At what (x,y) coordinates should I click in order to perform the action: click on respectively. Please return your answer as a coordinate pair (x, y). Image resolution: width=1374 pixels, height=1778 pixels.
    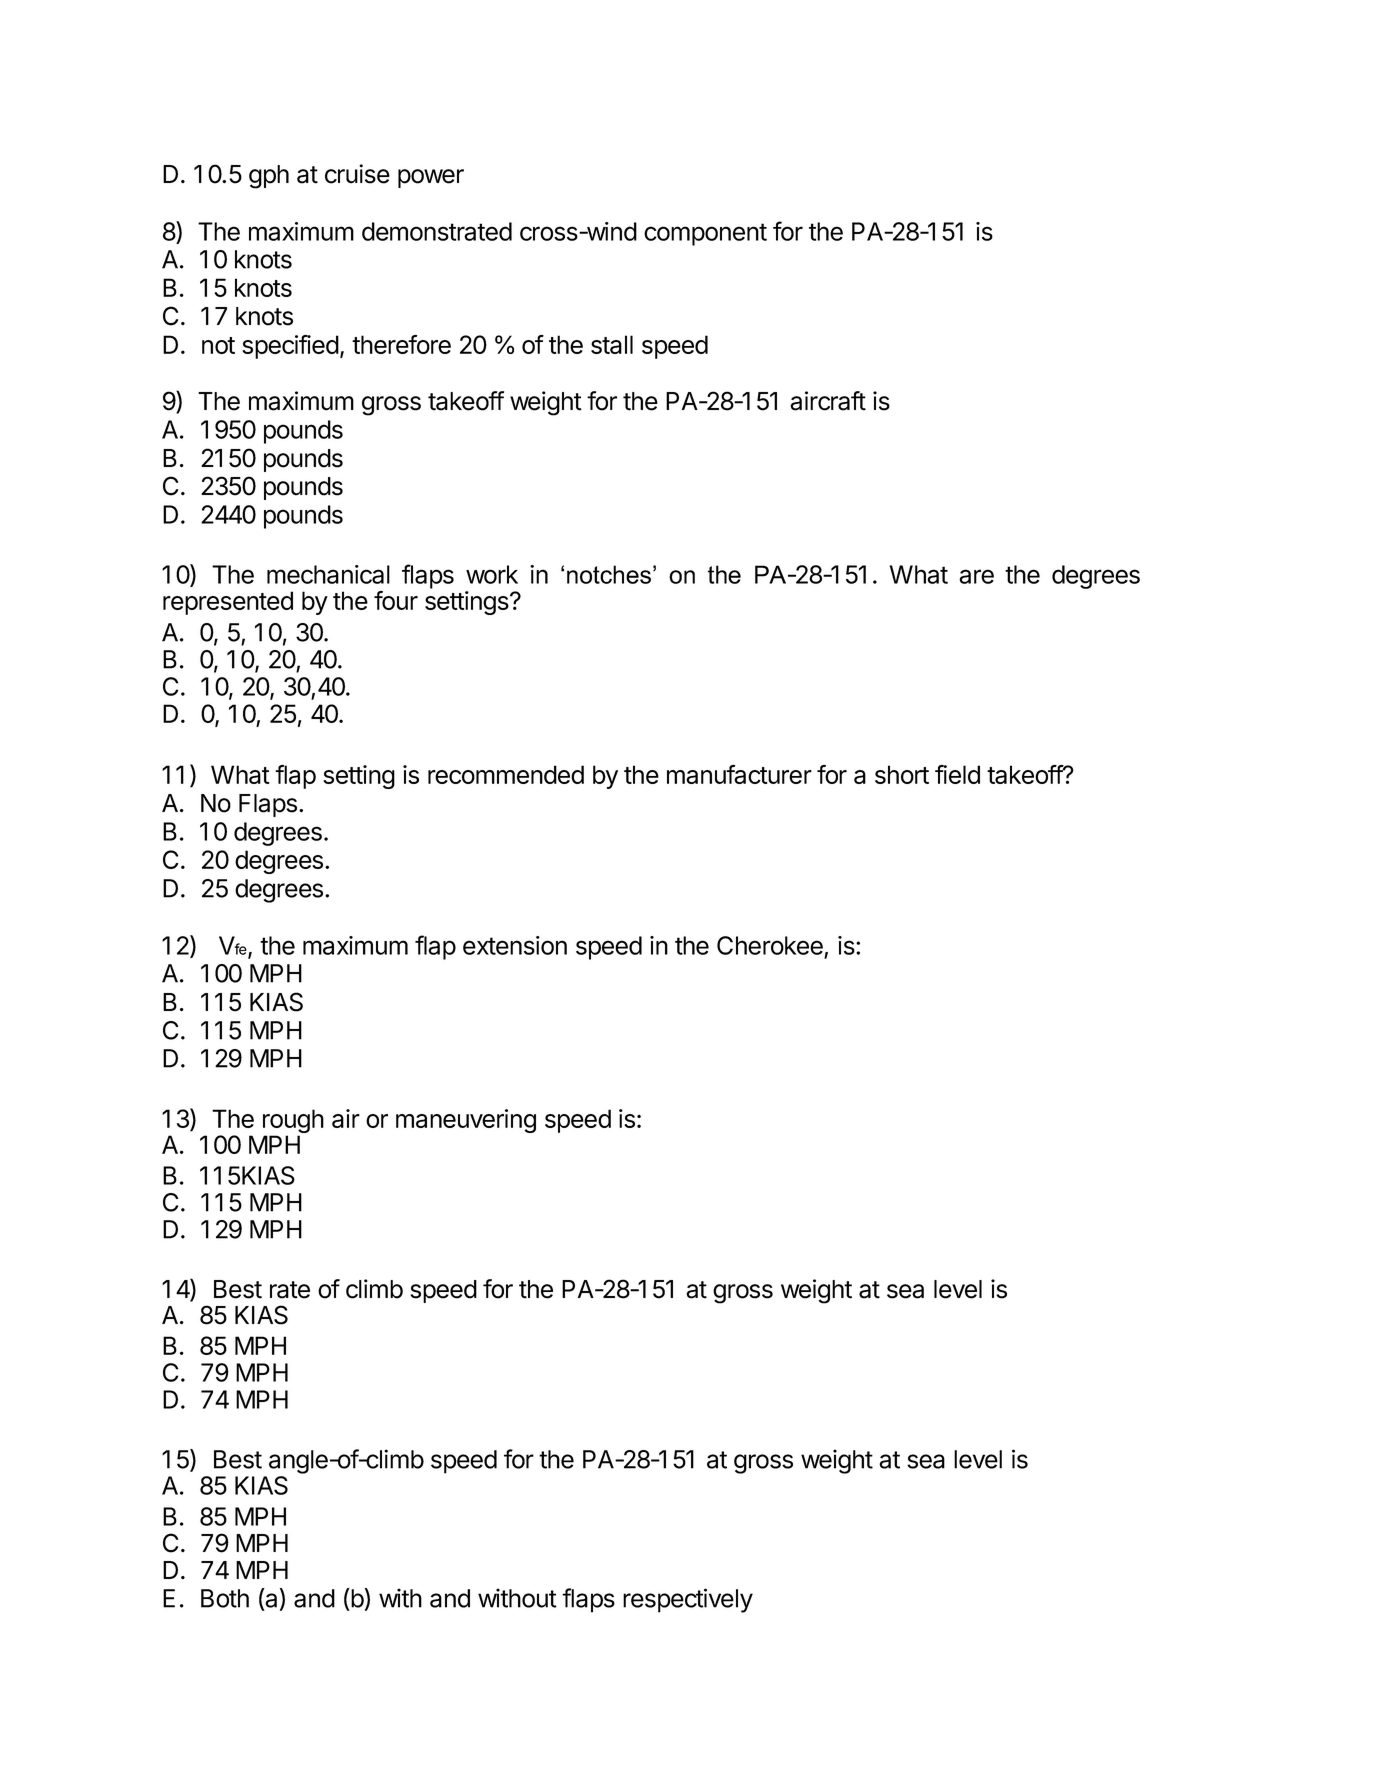
    Looking at the image, I should click on (688, 1600).
